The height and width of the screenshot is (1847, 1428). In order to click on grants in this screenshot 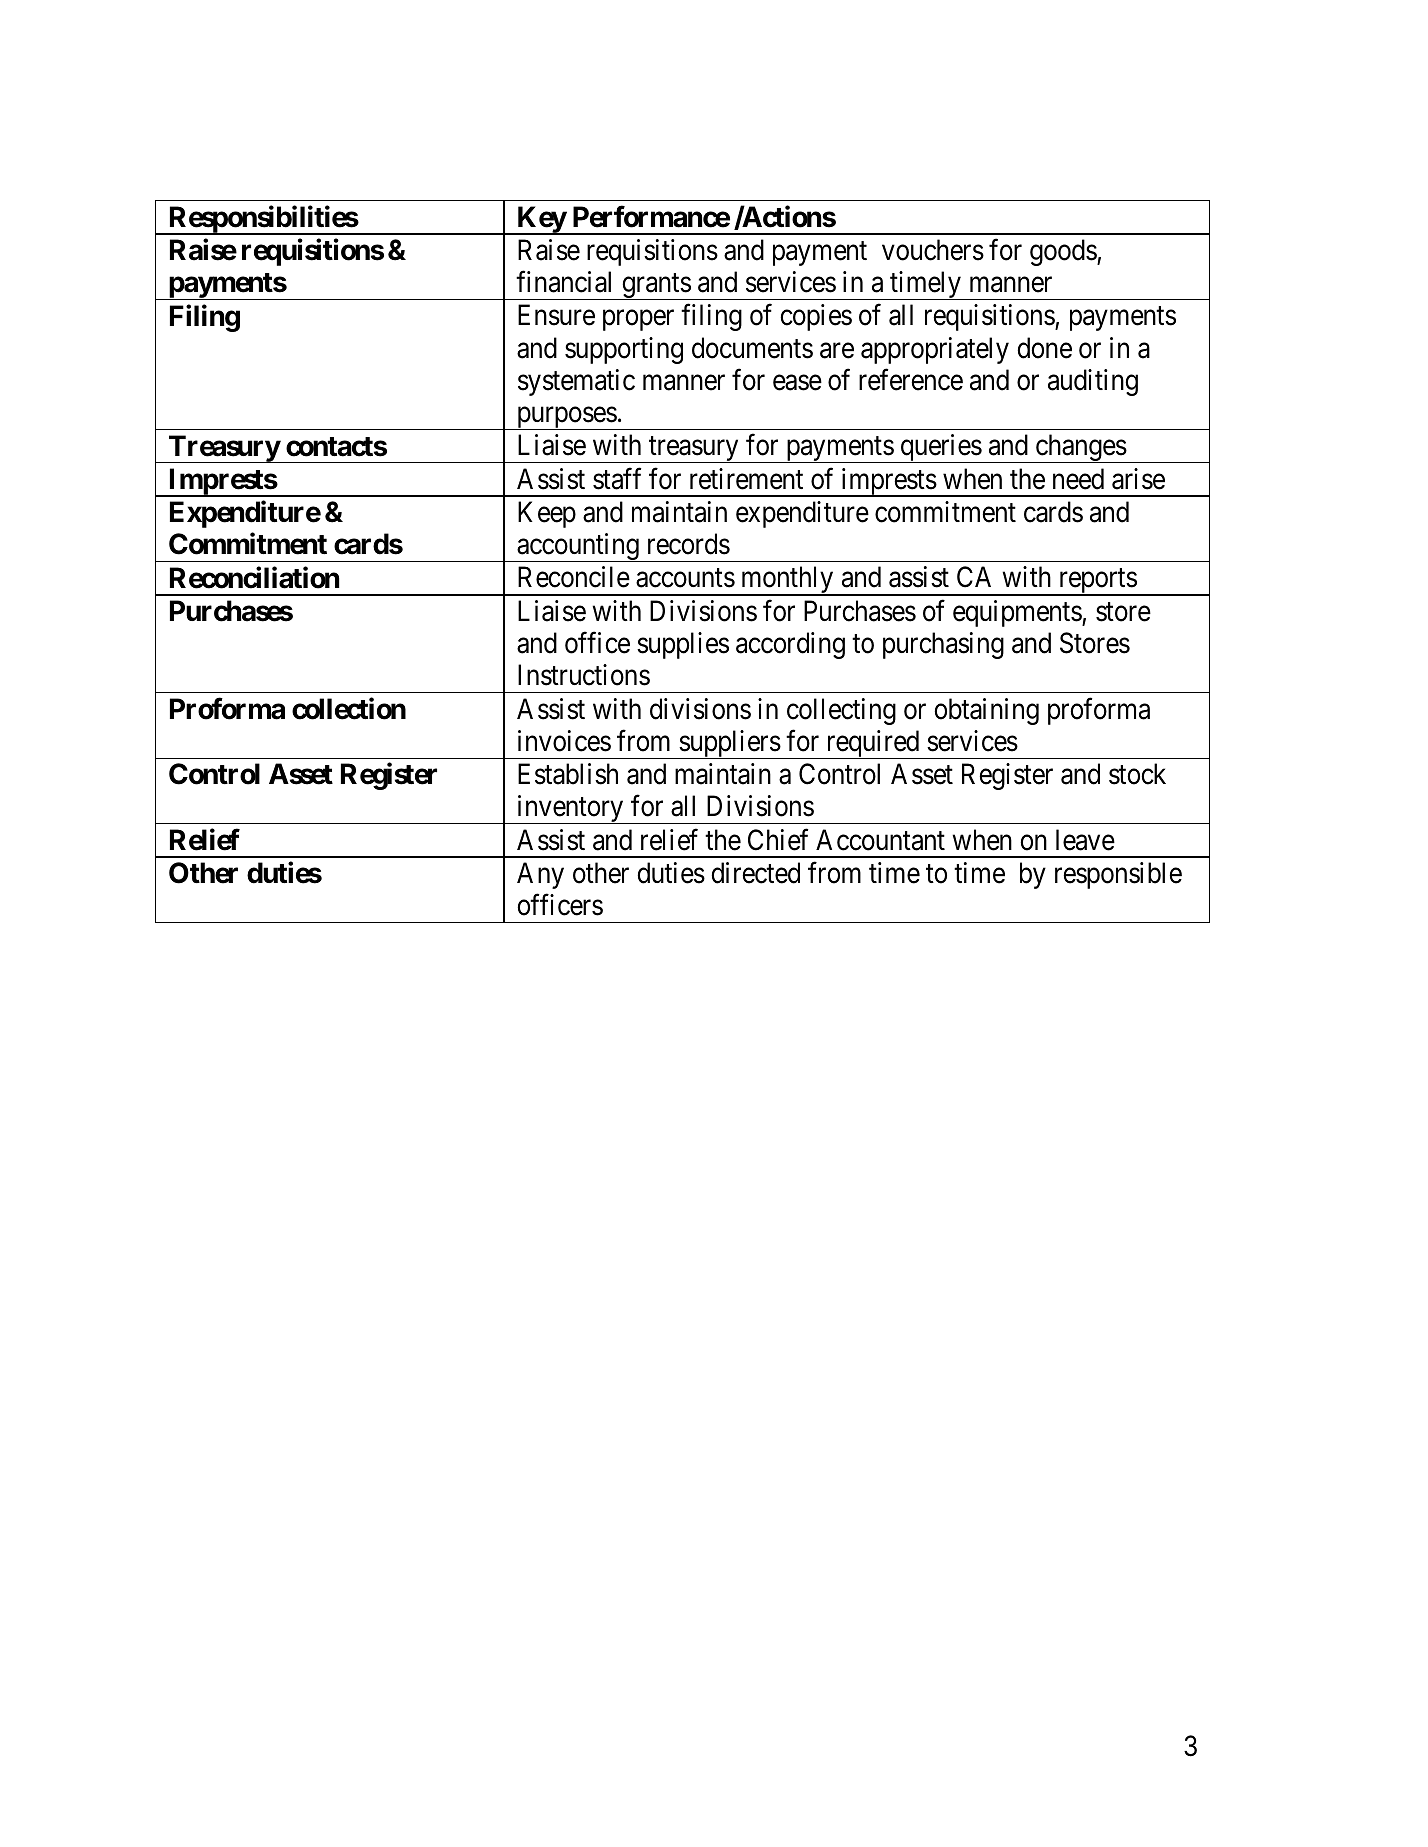, I will do `click(656, 287)`.
